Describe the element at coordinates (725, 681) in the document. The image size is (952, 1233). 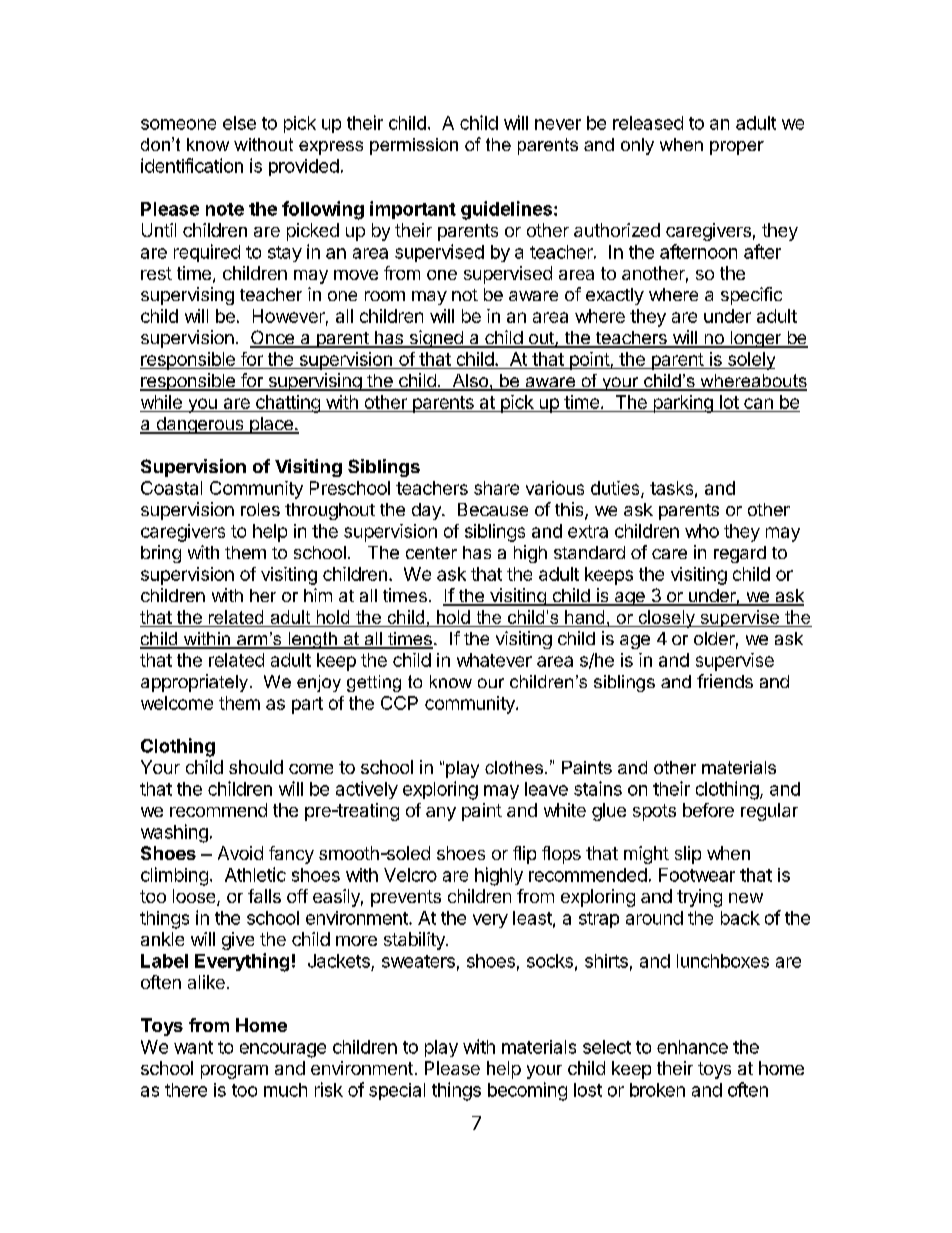
I see `friends` at that location.
